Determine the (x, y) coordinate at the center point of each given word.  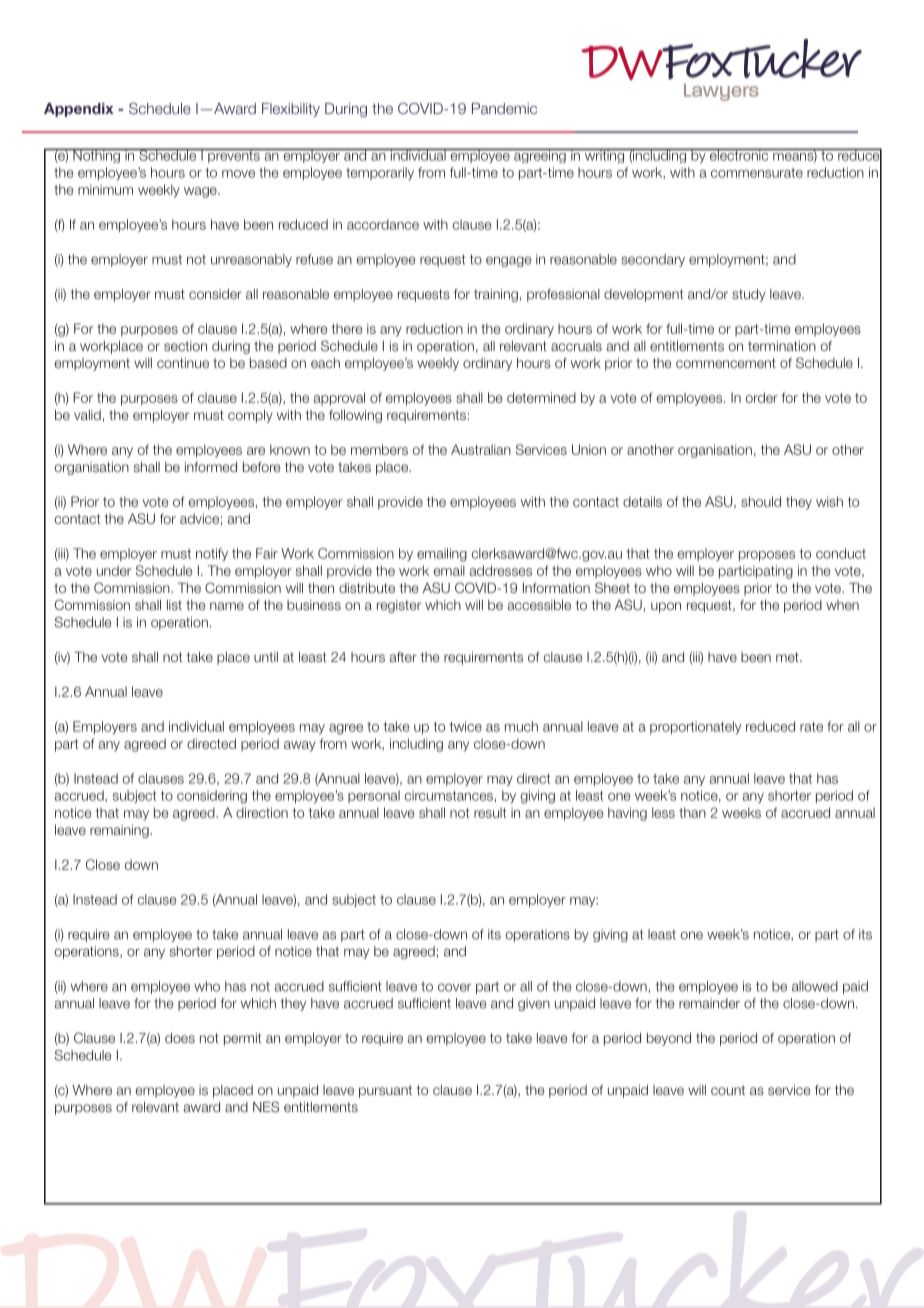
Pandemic (504, 108)
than (692, 812)
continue (183, 363)
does (180, 1038)
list (174, 605)
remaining (120, 831)
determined (541, 397)
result (490, 812)
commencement (726, 363)
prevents (234, 155)
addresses (501, 570)
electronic (739, 154)
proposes (767, 556)
